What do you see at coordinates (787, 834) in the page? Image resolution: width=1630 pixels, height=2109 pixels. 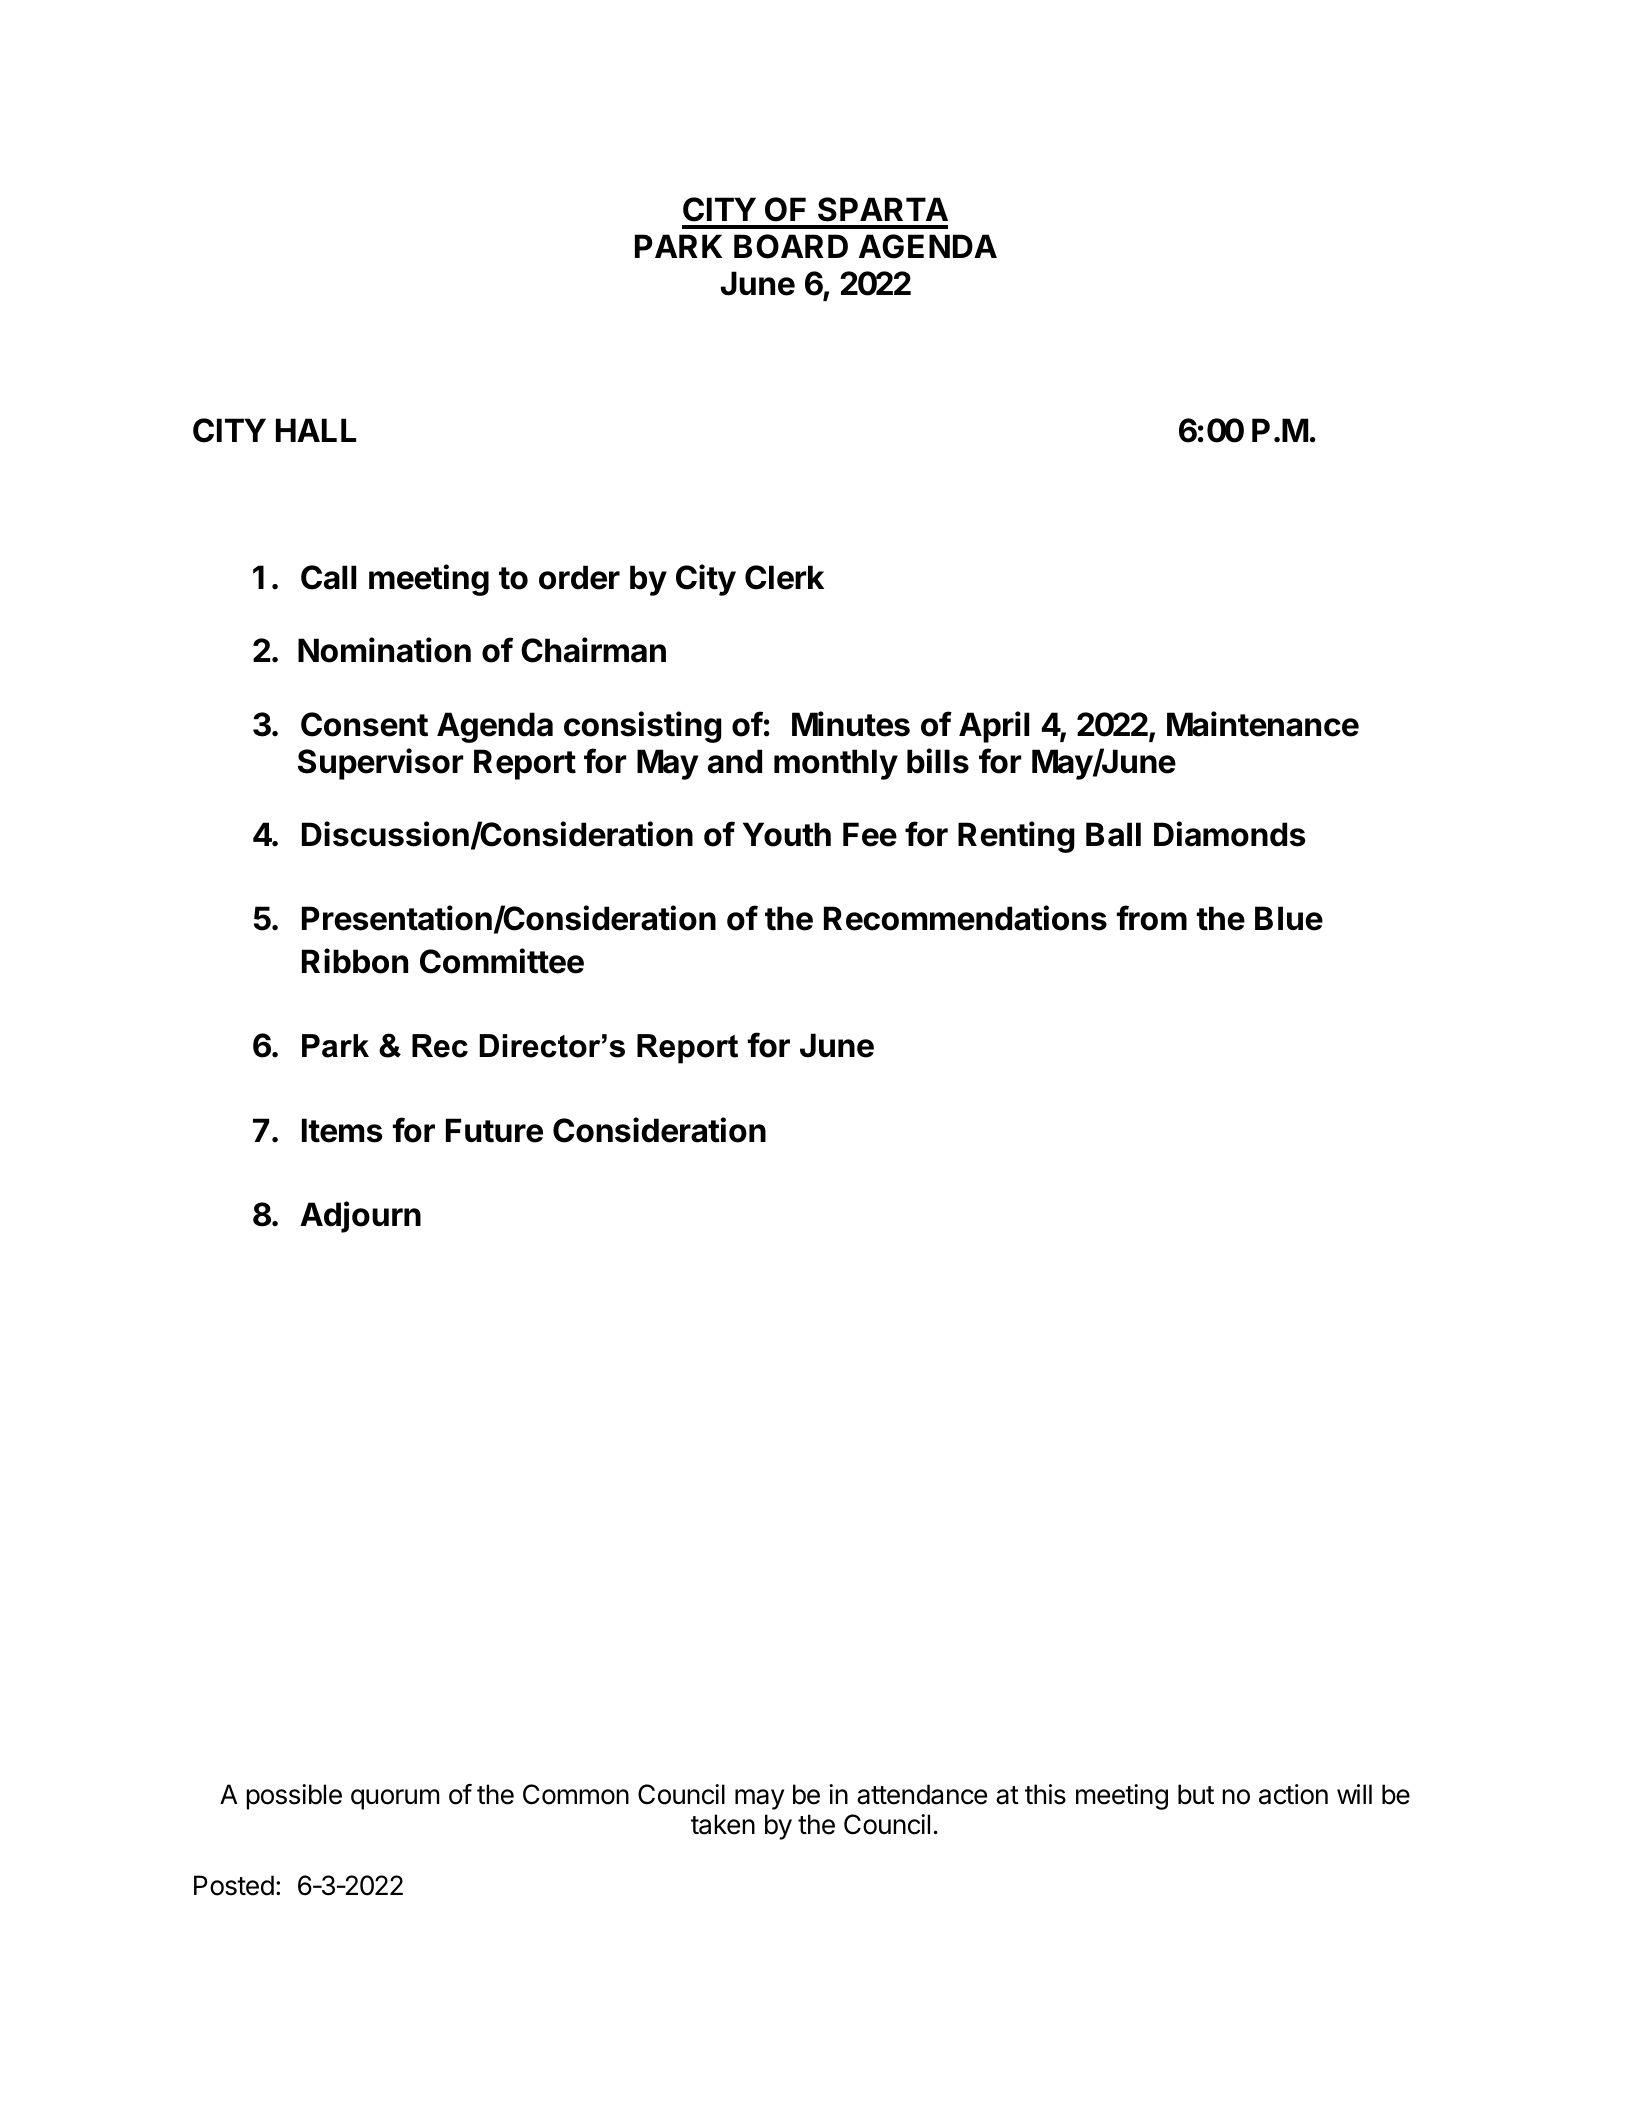 I see `Youth` at bounding box center [787, 834].
